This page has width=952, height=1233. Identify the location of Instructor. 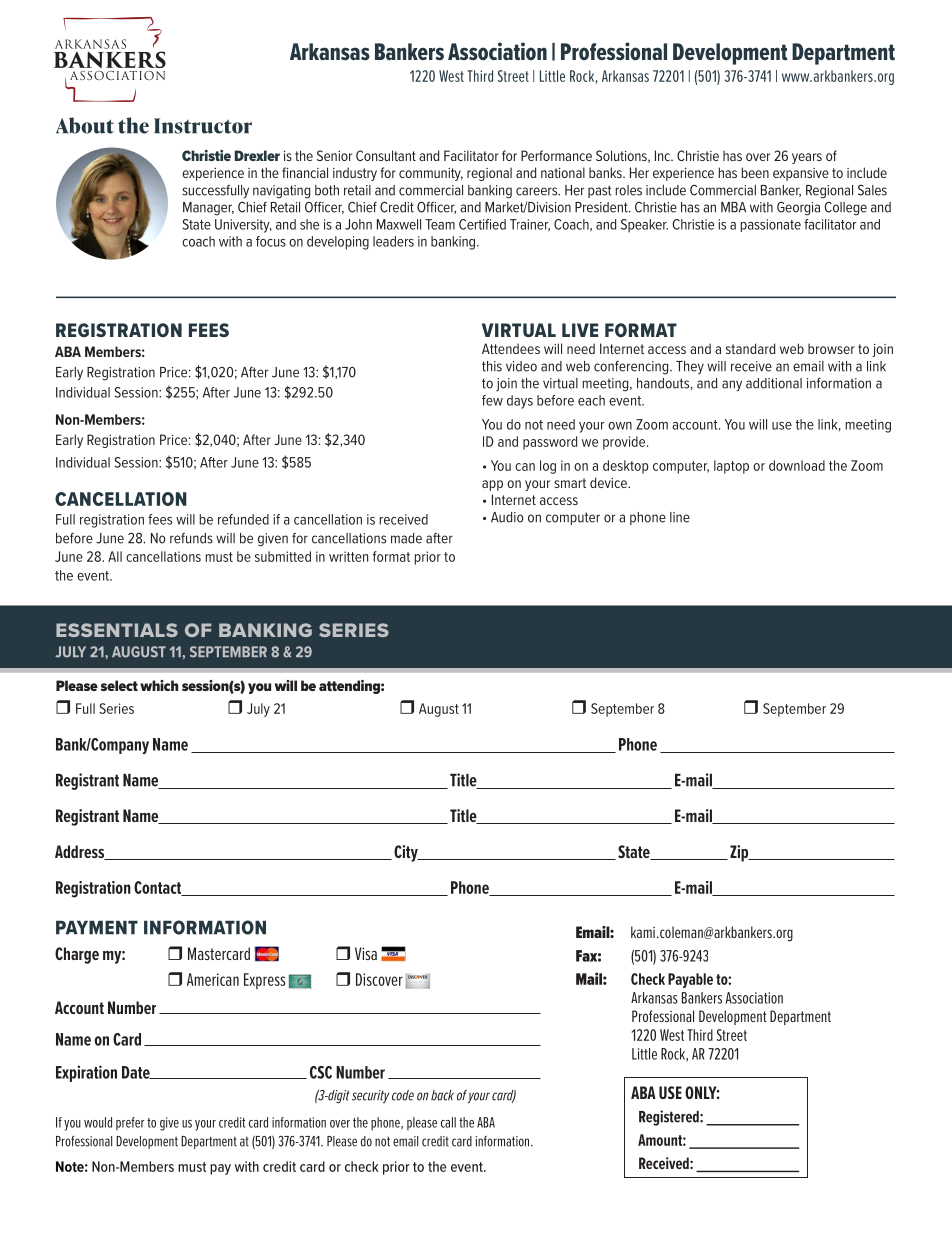
(203, 126).
